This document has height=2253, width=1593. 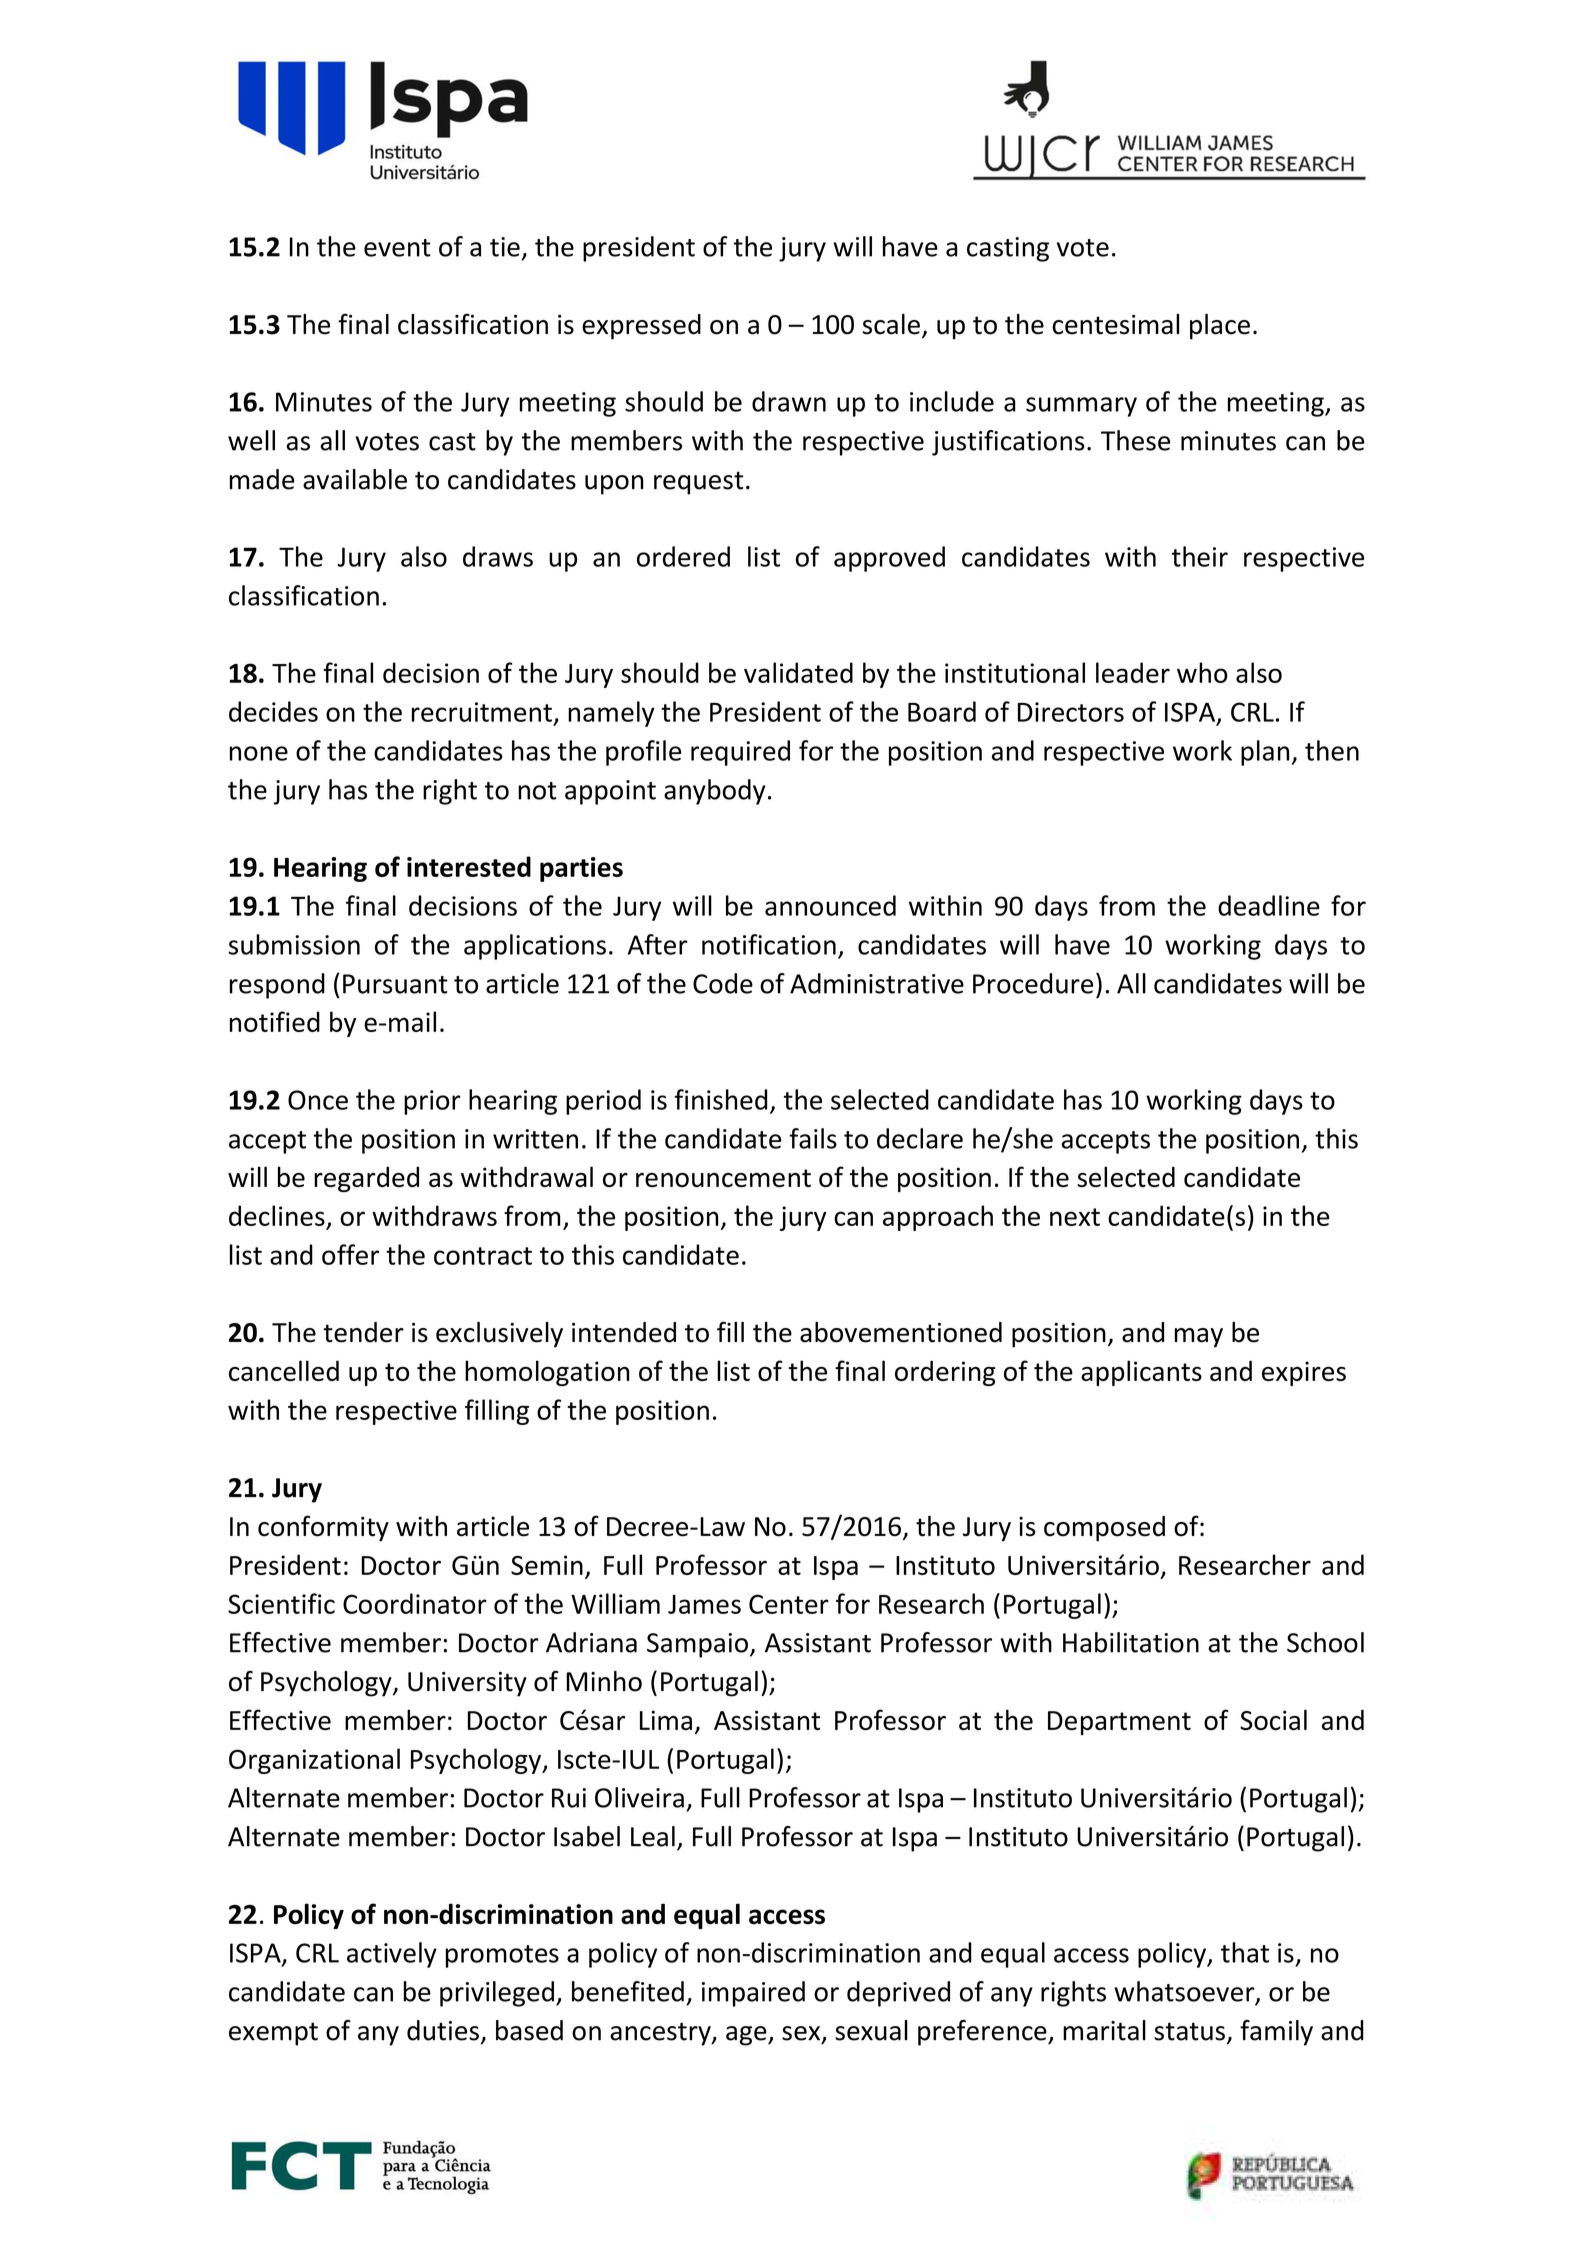 I want to click on whatsoever, so click(x=1185, y=1992).
